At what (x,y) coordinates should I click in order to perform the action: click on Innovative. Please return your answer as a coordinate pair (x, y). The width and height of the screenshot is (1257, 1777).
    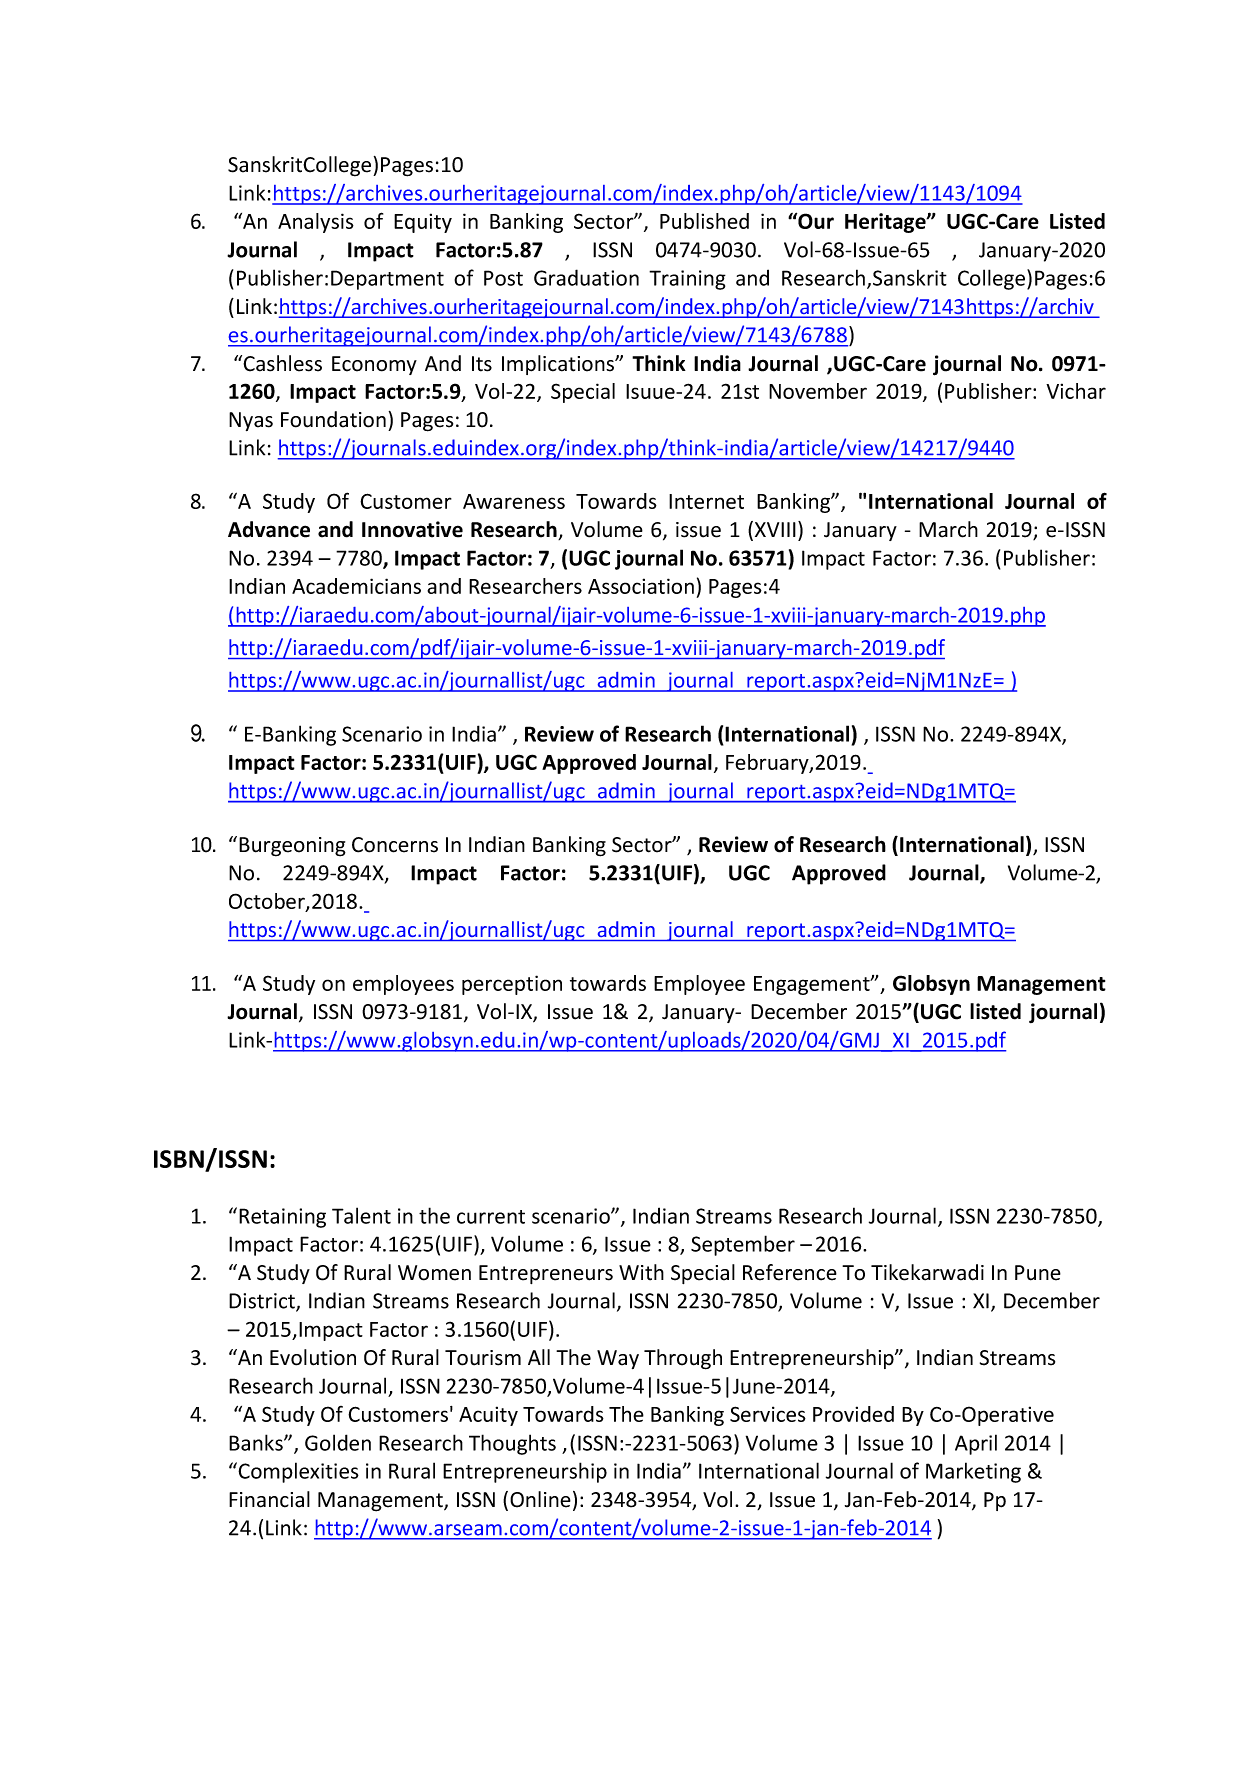
    Looking at the image, I should click on (412, 529).
